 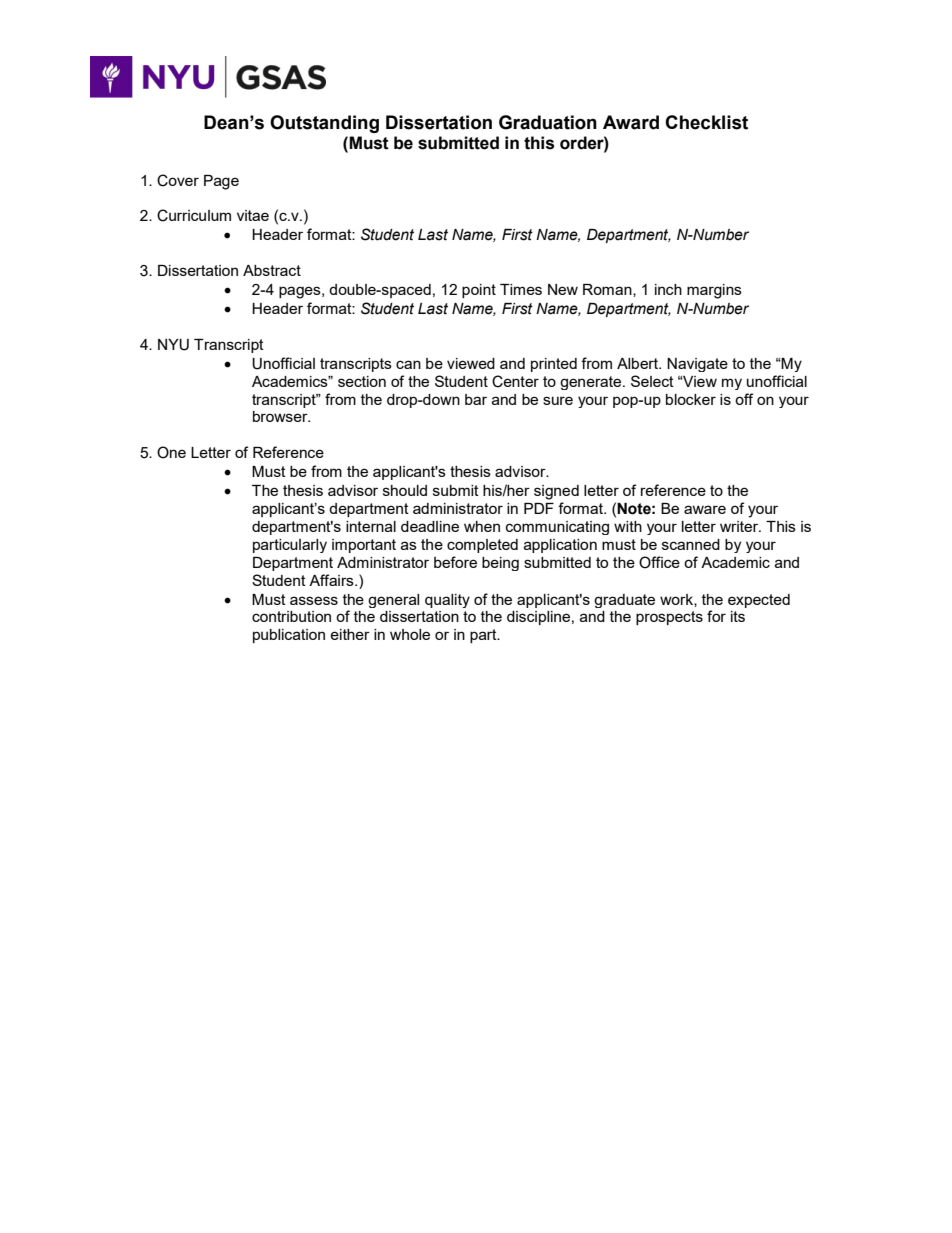 I want to click on quality, so click(x=447, y=601).
